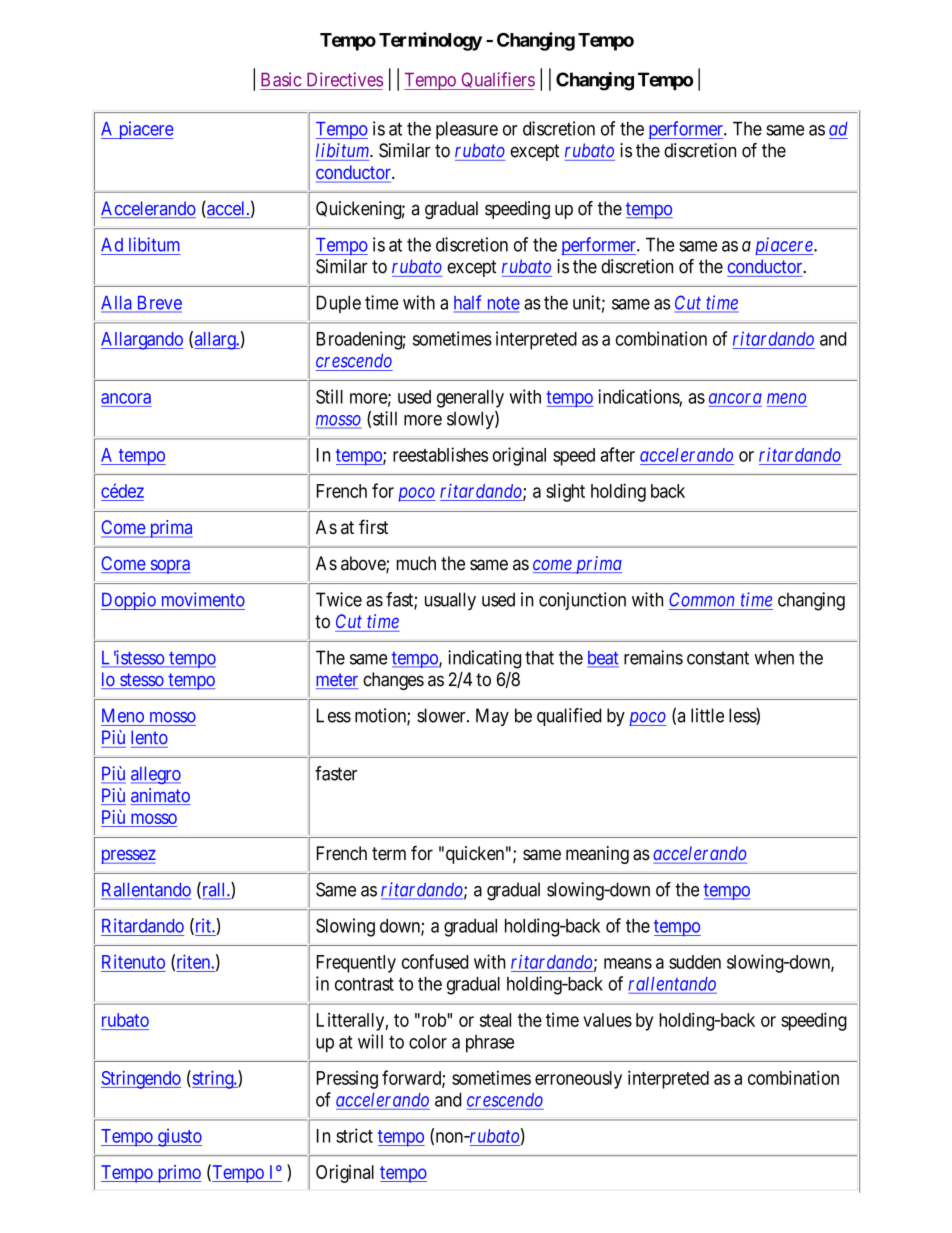 The image size is (952, 1233). I want to click on giusto, so click(179, 1137).
